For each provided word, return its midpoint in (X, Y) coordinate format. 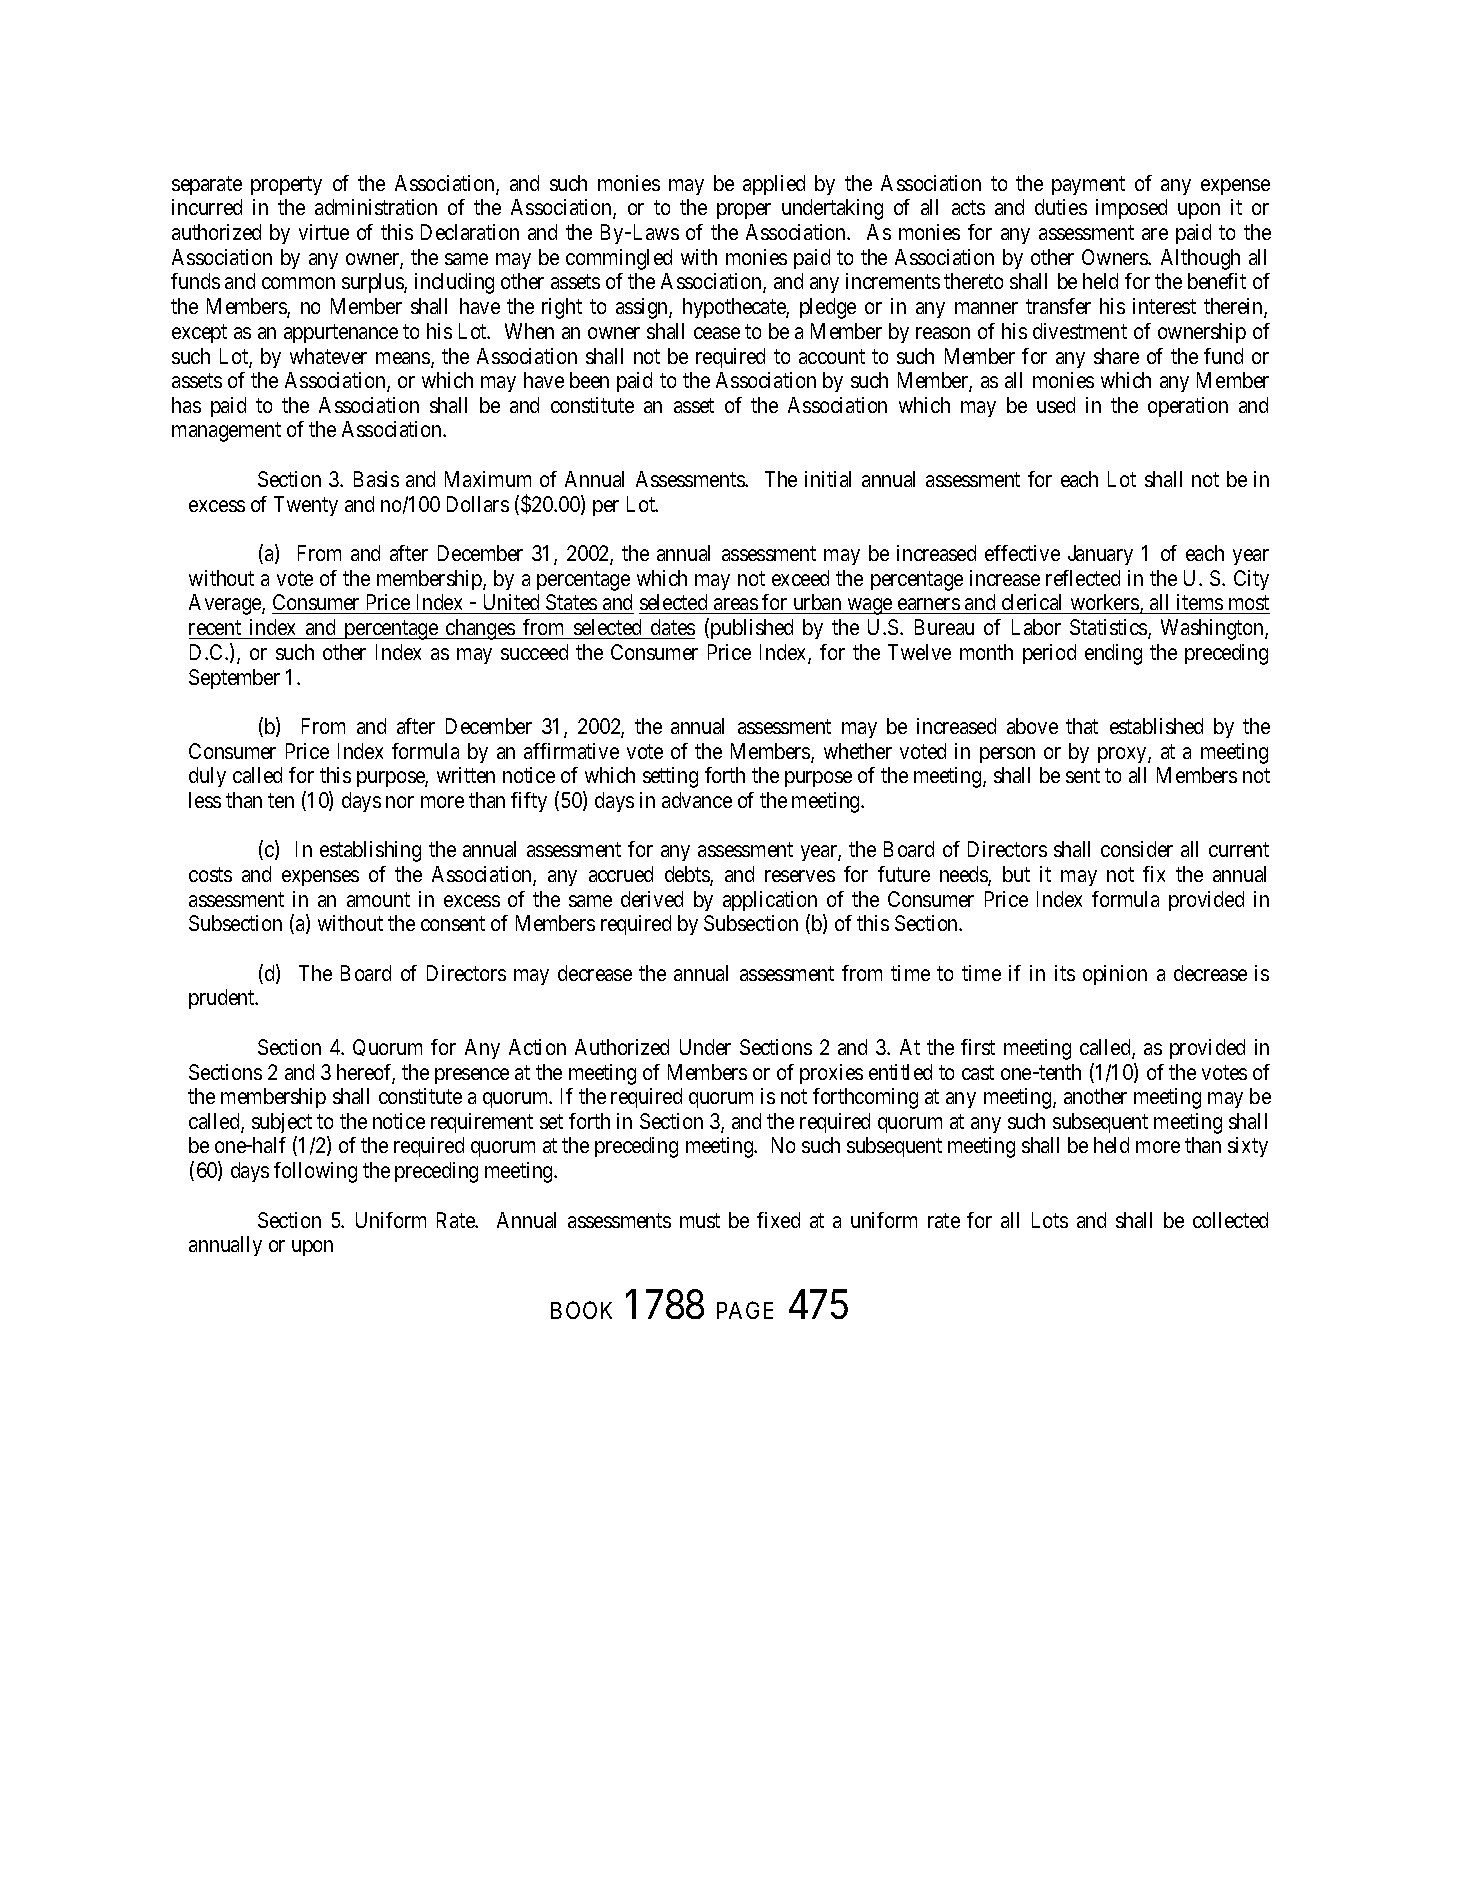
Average (226, 604)
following (315, 1172)
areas (736, 604)
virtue (324, 232)
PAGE (745, 1310)
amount (378, 899)
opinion (1115, 975)
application (770, 901)
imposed (1131, 209)
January (1100, 555)
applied (774, 185)
